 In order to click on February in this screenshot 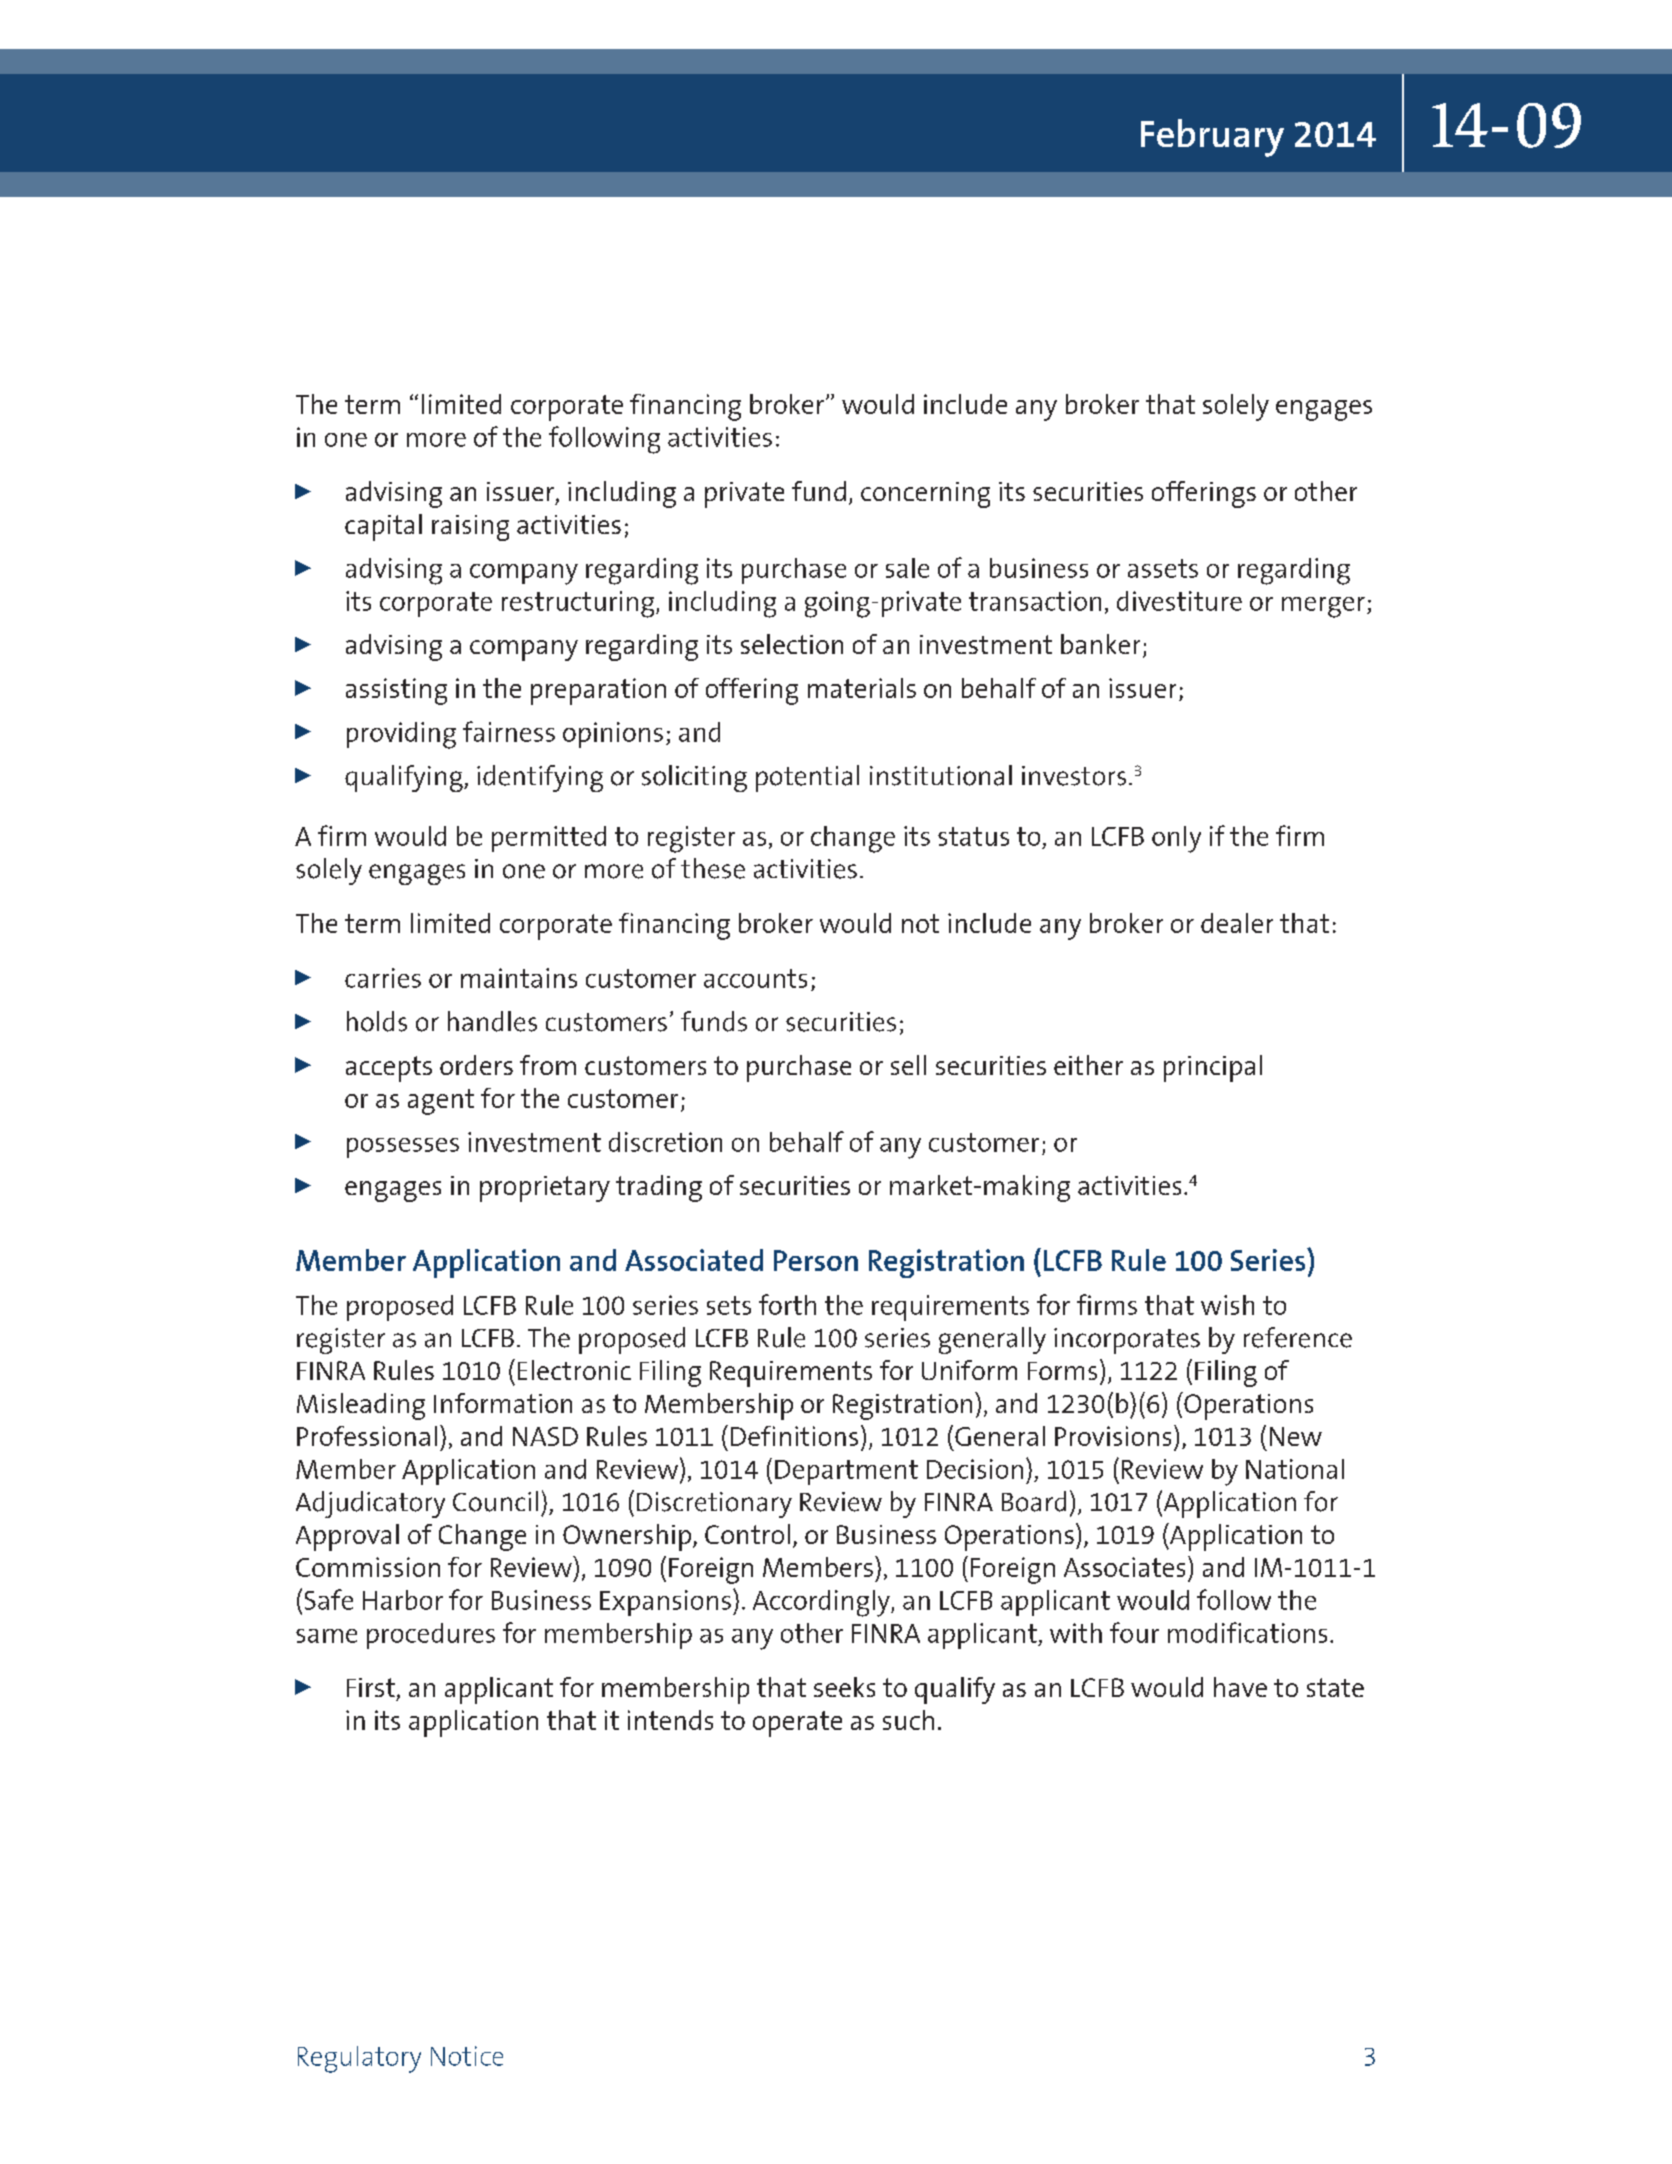, I will do `click(1212, 138)`.
